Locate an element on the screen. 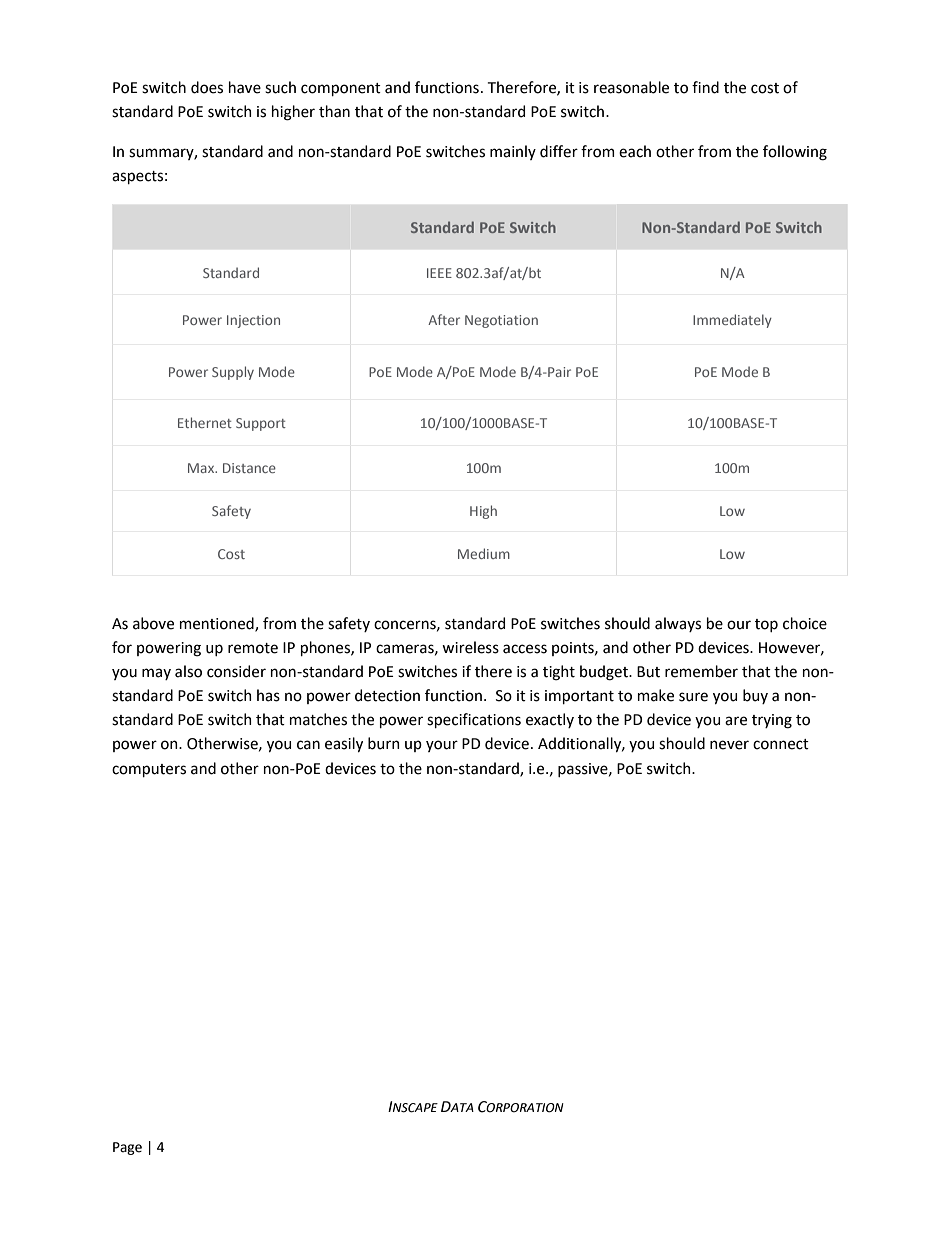 The image size is (952, 1233). find is located at coordinates (705, 87).
